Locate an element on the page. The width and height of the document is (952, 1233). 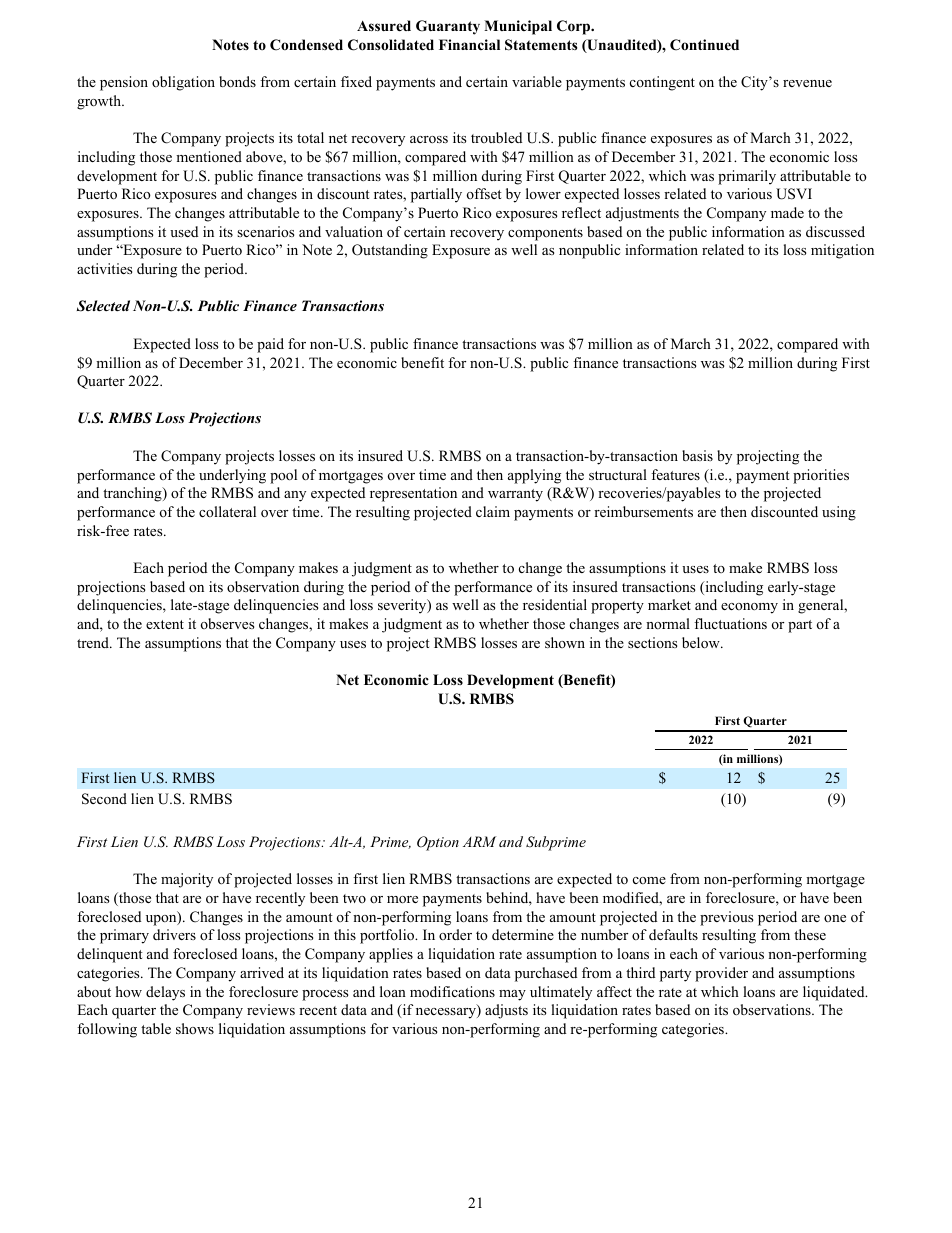
paid is located at coordinates (270, 345).
